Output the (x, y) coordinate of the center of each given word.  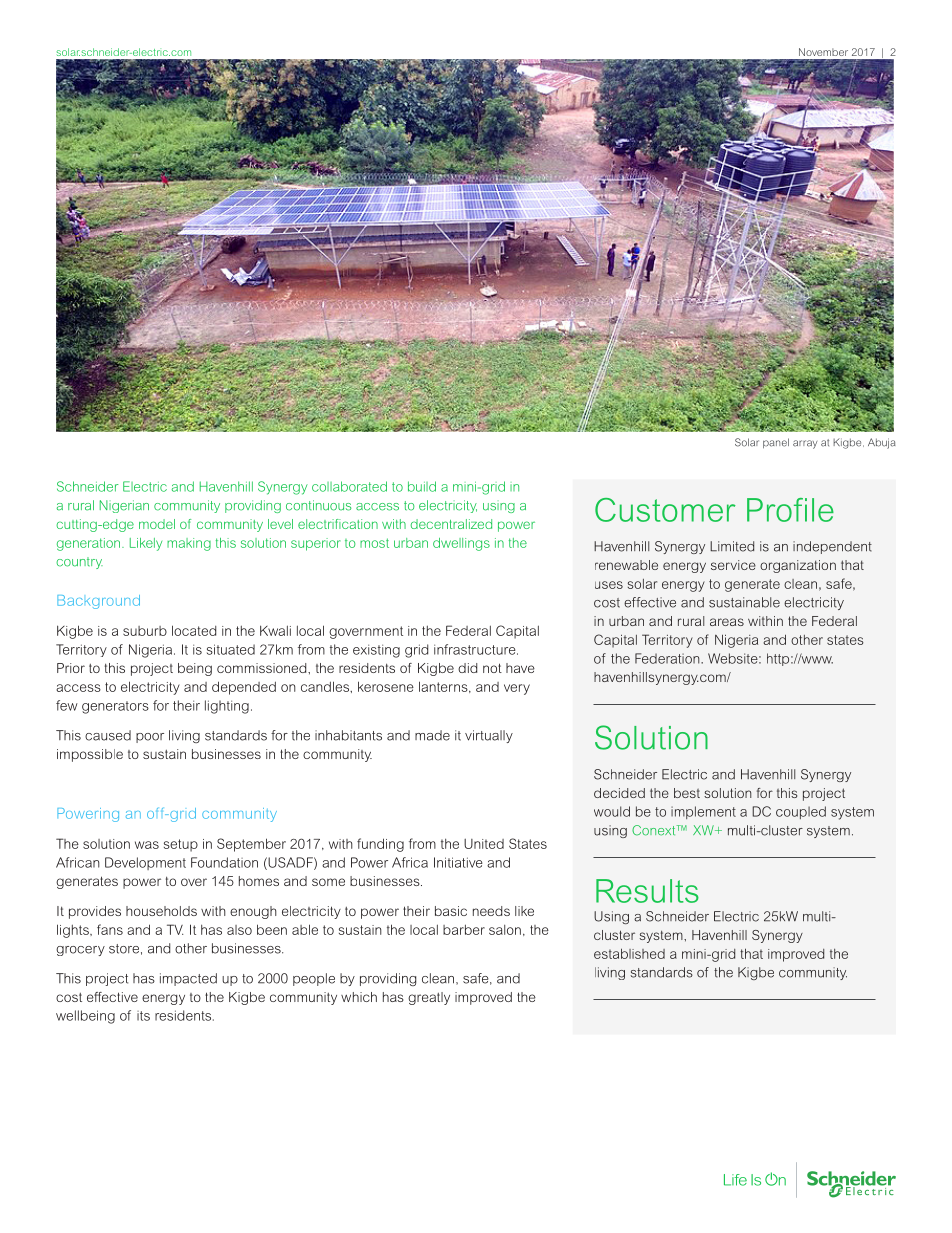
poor (150, 738)
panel (776, 443)
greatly (429, 998)
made (432, 735)
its (143, 1016)
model (157, 524)
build (422, 486)
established (629, 953)
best (687, 793)
